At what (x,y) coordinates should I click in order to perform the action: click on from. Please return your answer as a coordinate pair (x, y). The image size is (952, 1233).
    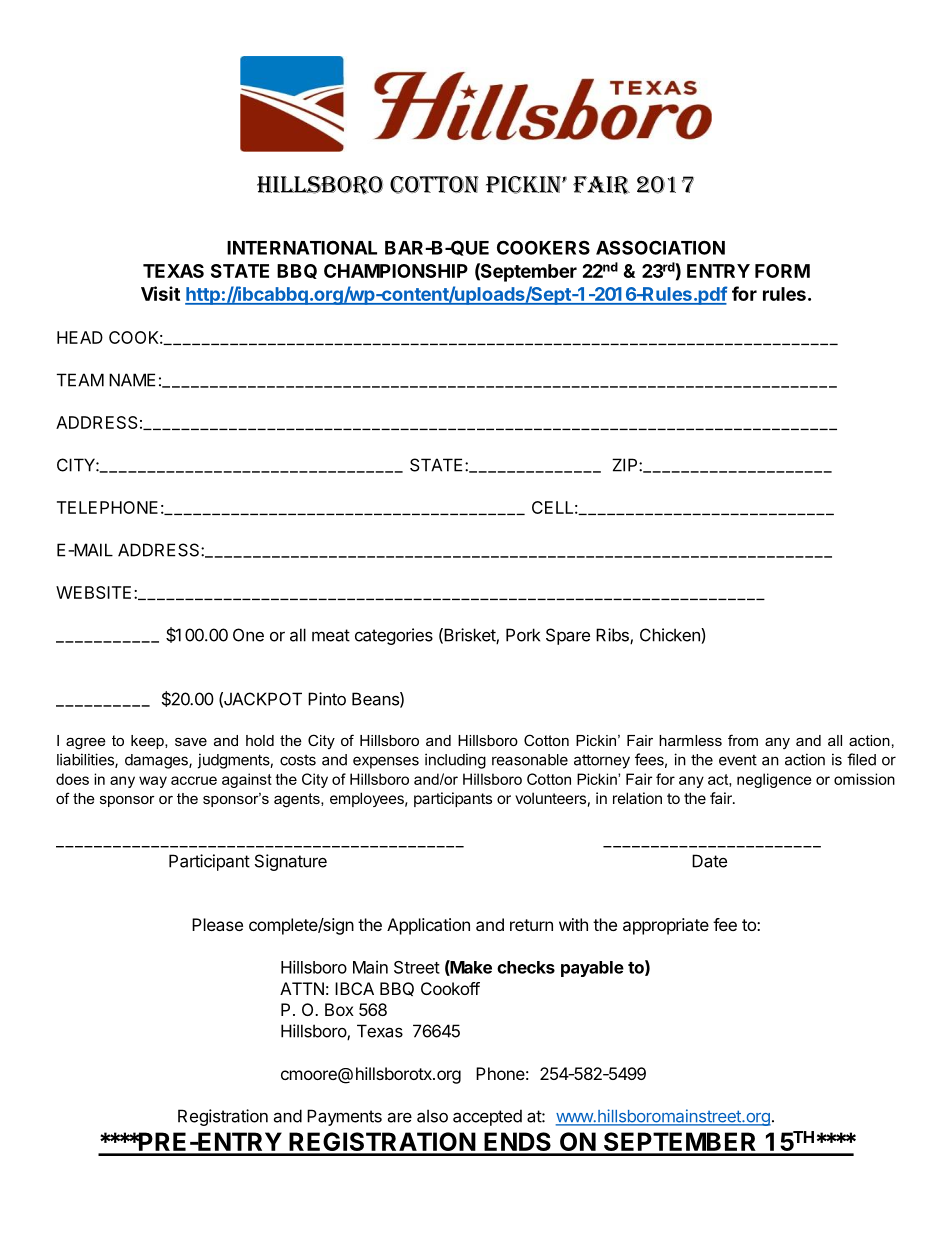
    Looking at the image, I should click on (743, 740).
